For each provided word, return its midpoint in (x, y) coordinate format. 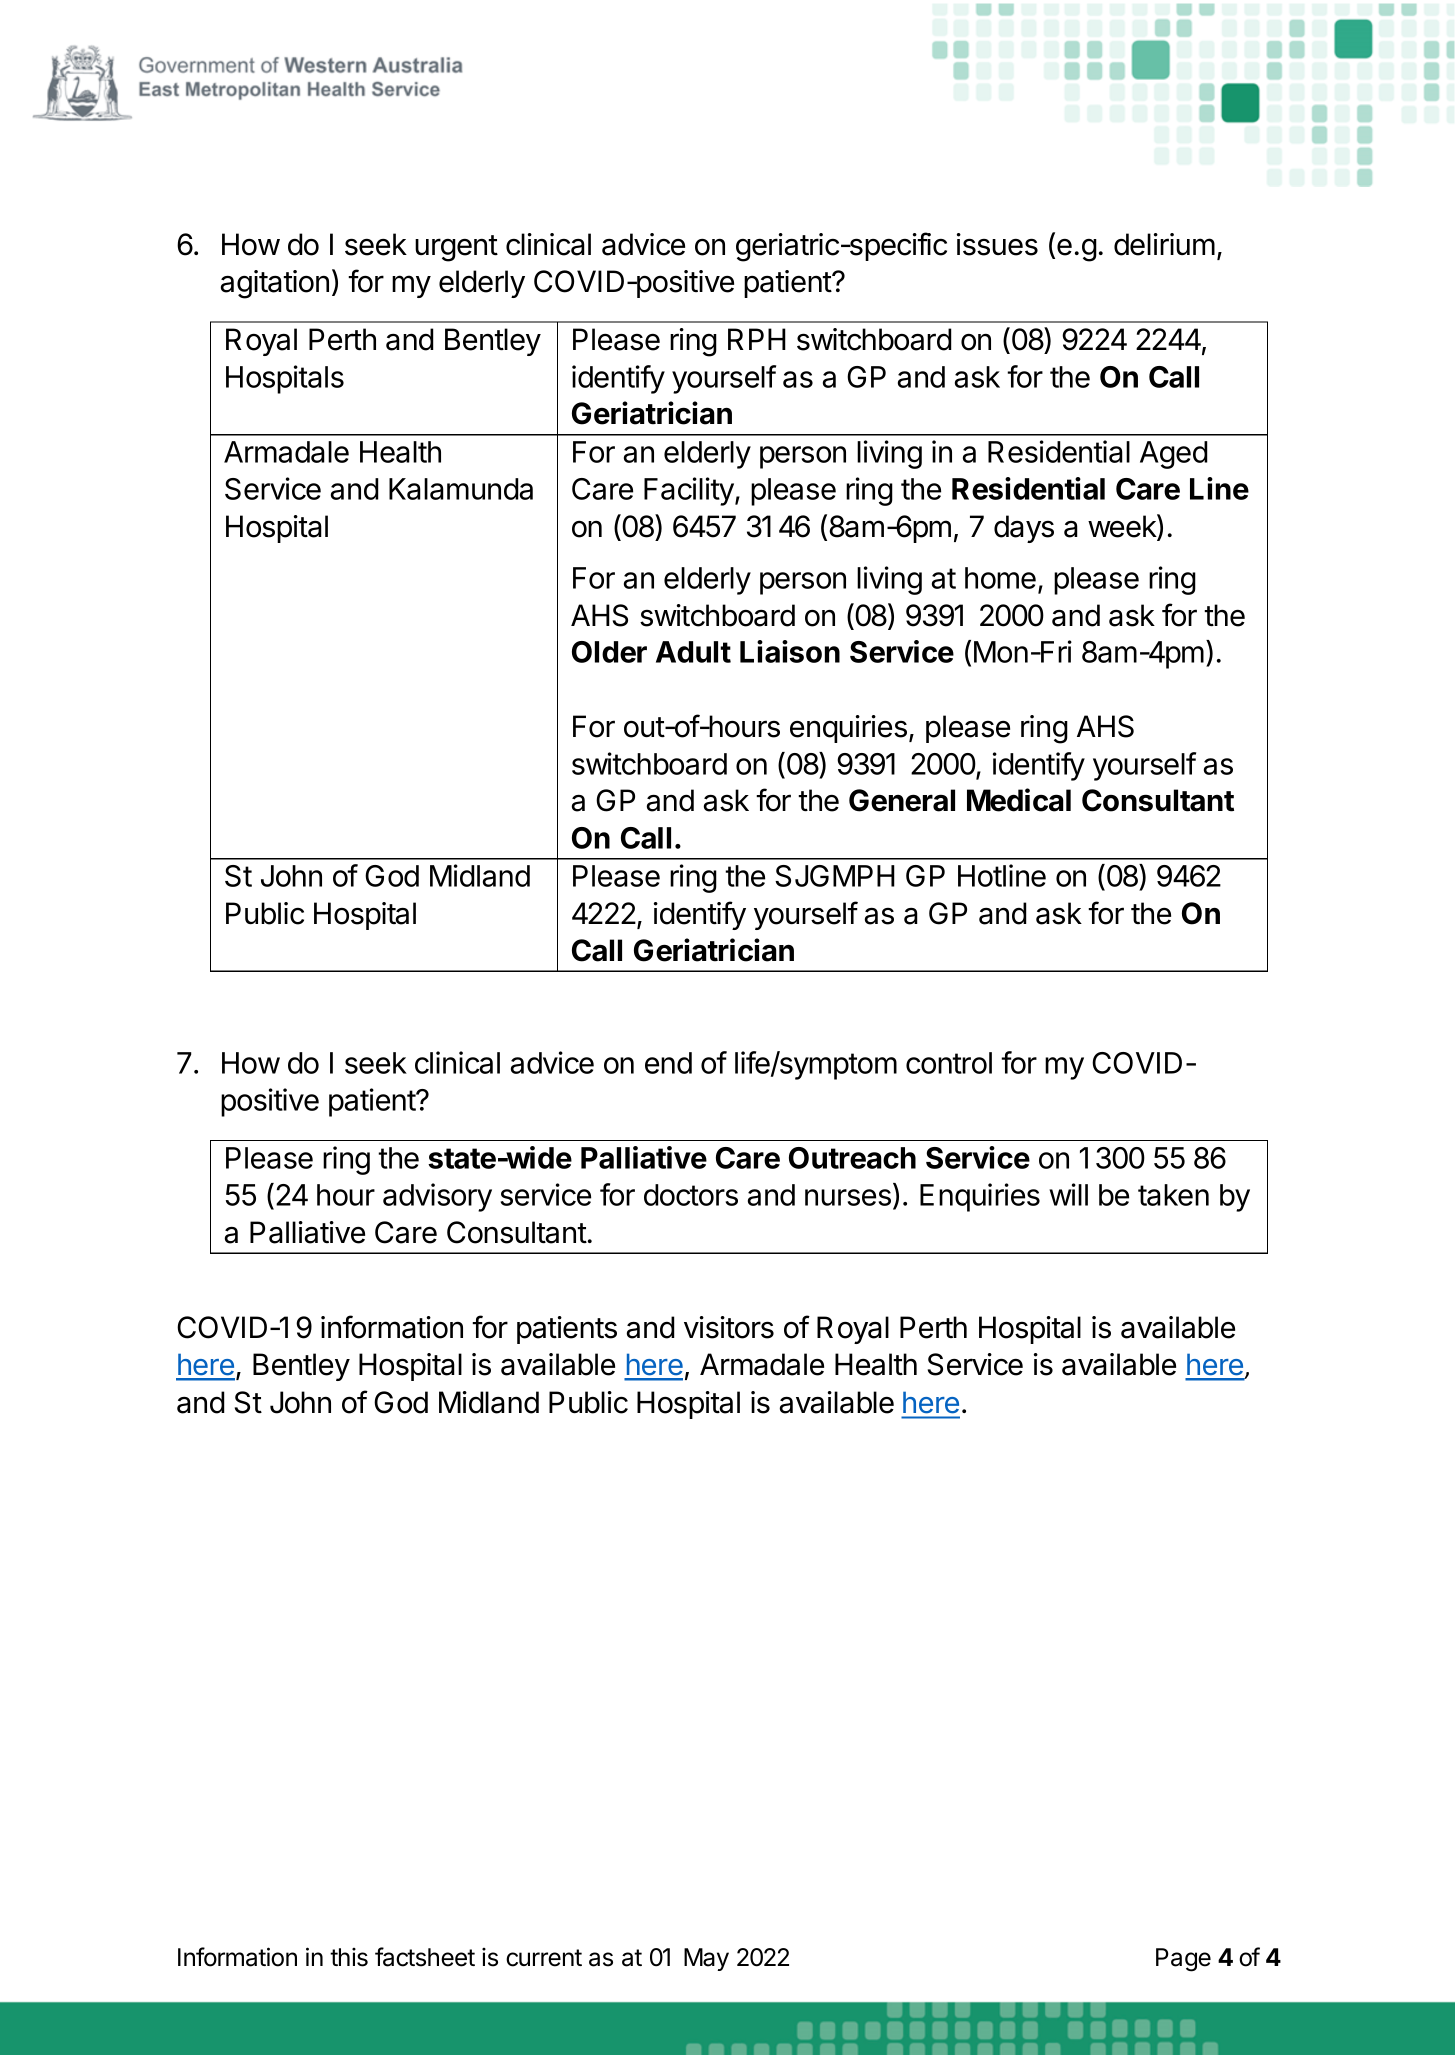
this (349, 1957)
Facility (690, 491)
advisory (437, 1197)
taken (1173, 1195)
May (706, 1959)
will (1068, 1194)
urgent (456, 248)
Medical (1019, 800)
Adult (693, 652)
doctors (691, 1195)
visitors (729, 1327)
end (668, 1063)
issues (997, 244)
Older (609, 652)
